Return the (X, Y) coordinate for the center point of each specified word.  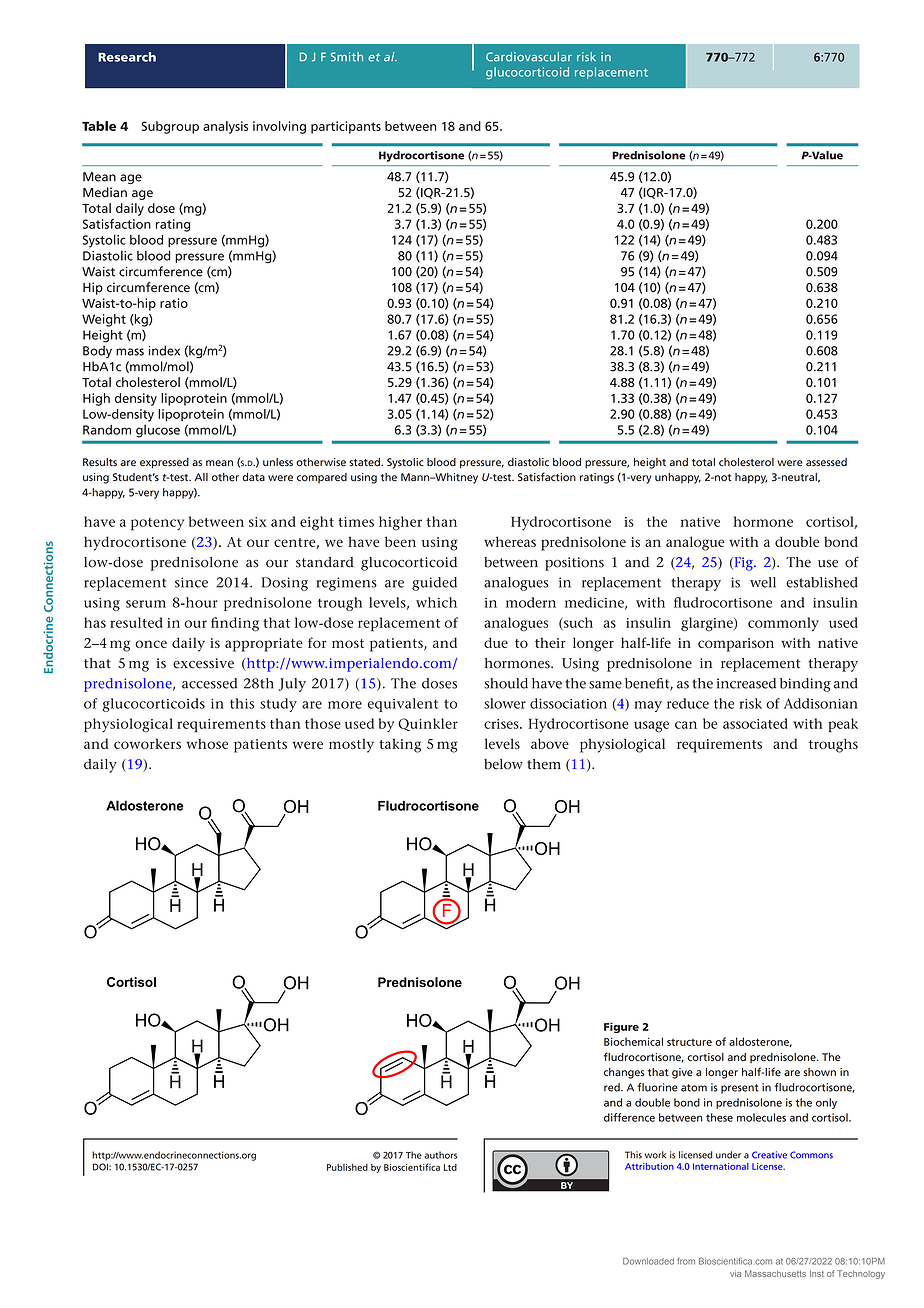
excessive (203, 663)
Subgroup (170, 127)
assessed (826, 462)
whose (207, 743)
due (496, 642)
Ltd (450, 1167)
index (164, 350)
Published (347, 1167)
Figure (621, 1027)
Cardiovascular (529, 57)
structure (689, 1042)
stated (365, 462)
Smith (347, 57)
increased (746, 683)
